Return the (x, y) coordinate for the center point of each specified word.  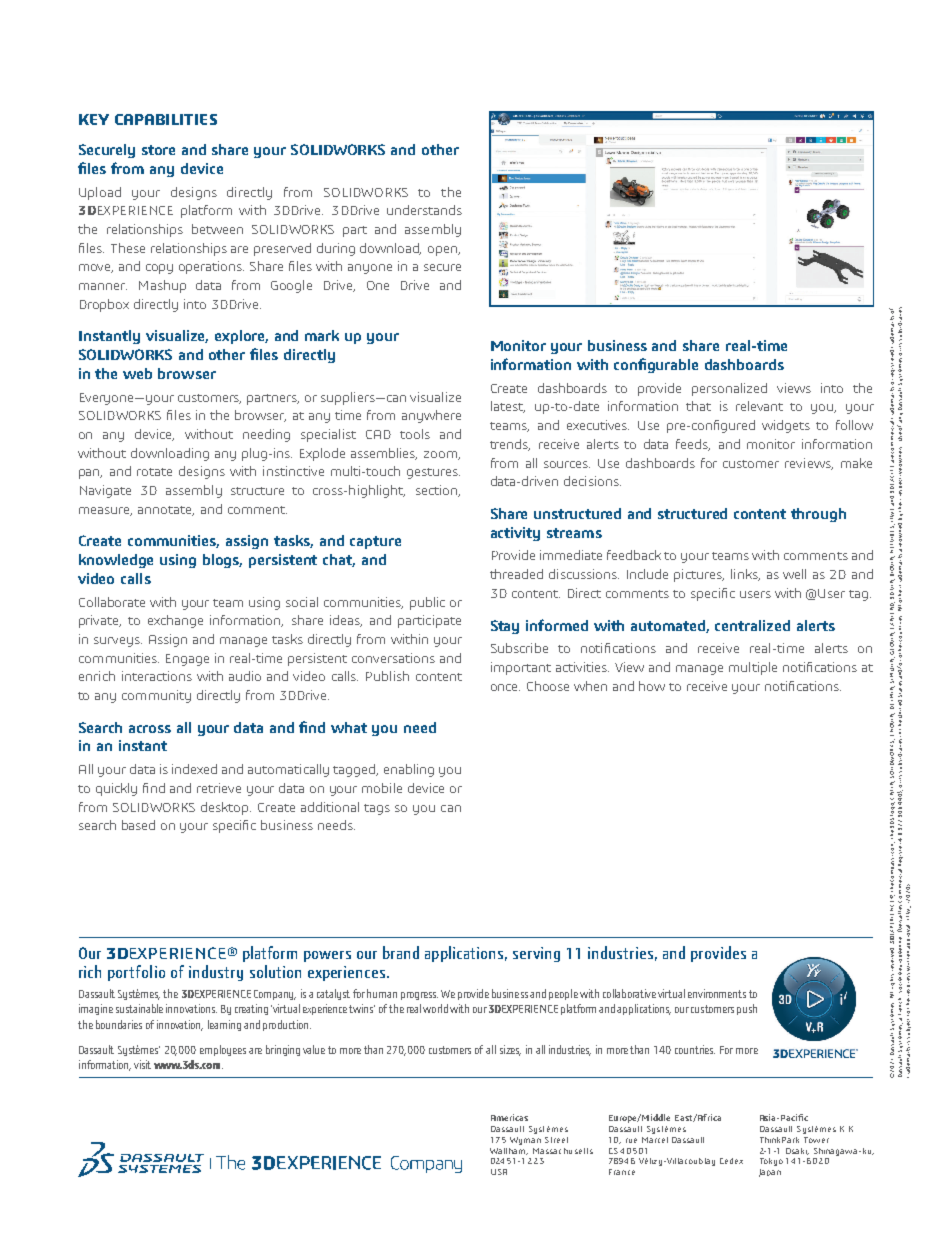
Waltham (509, 1149)
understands (424, 210)
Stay (505, 627)
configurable (656, 365)
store (158, 150)
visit (142, 1064)
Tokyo (771, 1162)
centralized (752, 625)
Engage (187, 660)
